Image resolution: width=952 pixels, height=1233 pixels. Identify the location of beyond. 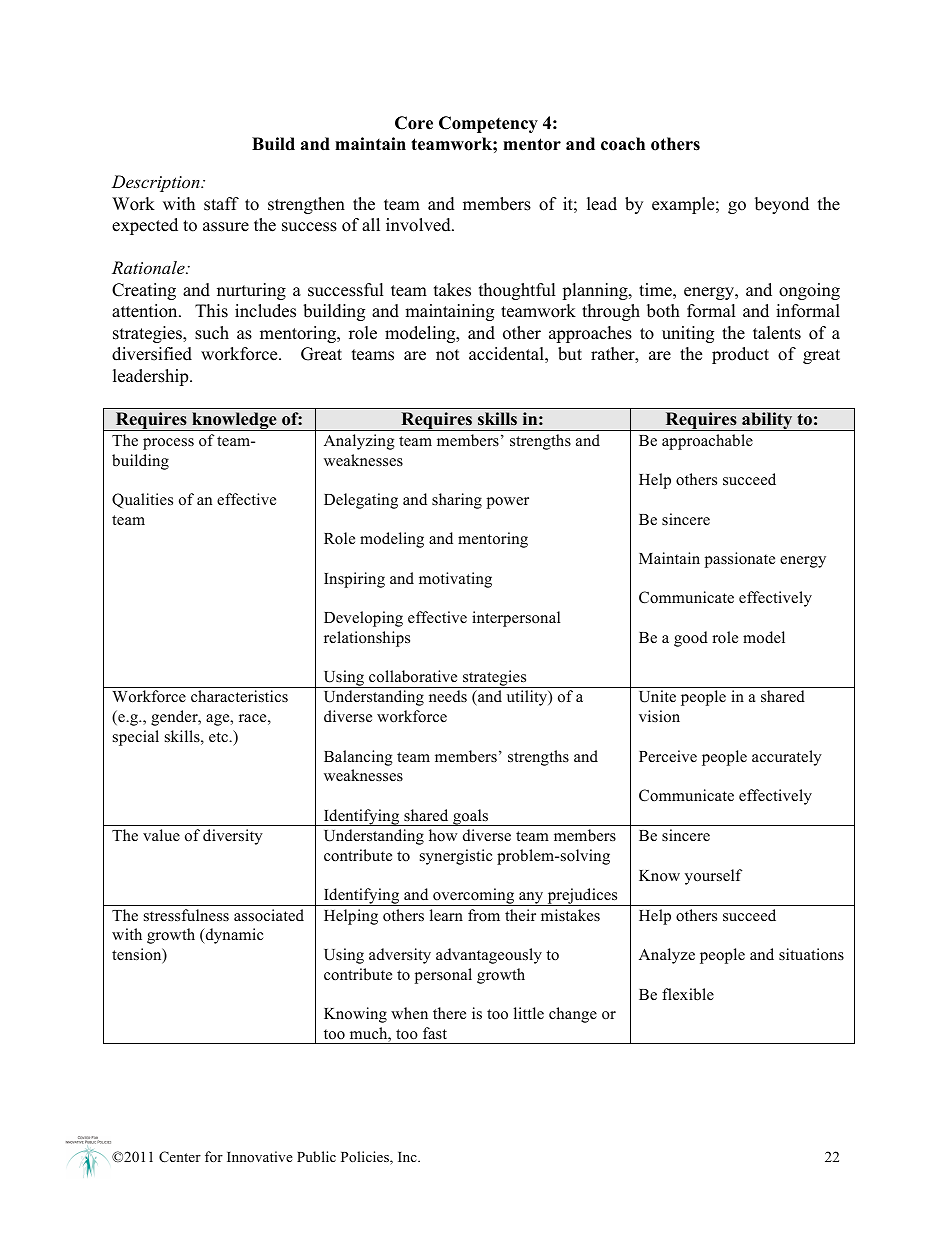
(782, 205).
